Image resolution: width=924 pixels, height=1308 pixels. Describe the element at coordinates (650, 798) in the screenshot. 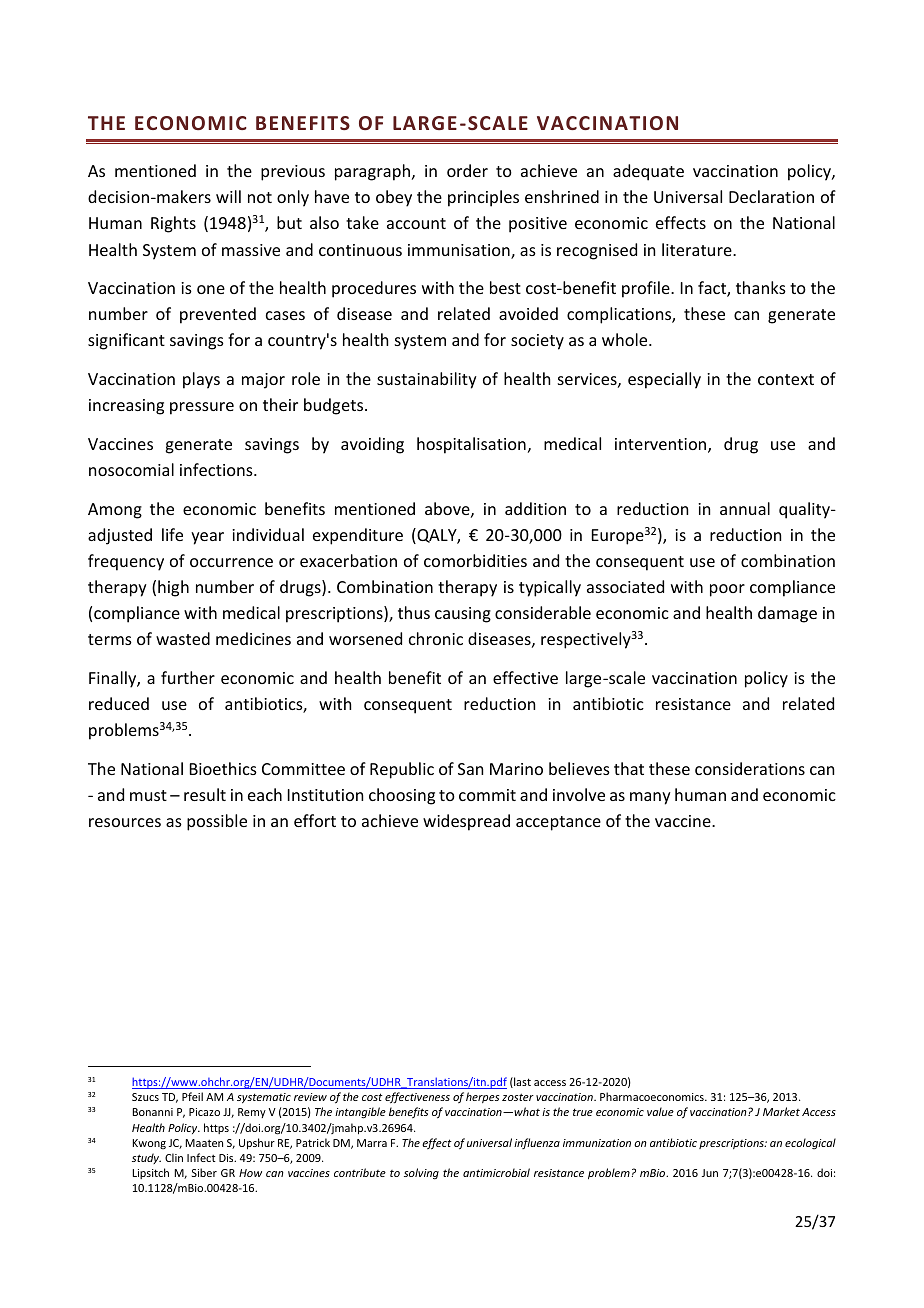

I see `many` at that location.
